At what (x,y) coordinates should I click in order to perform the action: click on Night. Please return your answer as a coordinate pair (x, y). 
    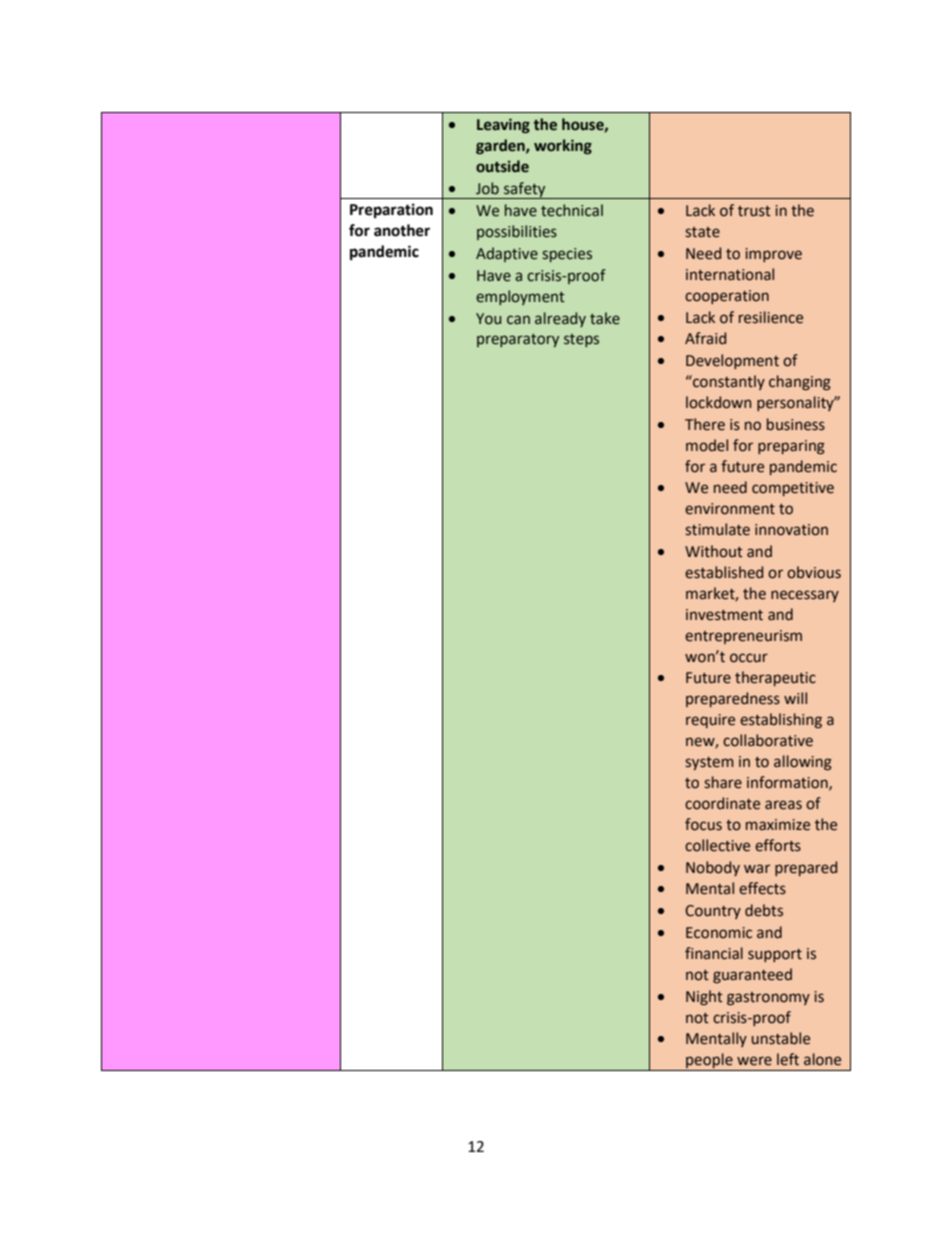
    Looking at the image, I should click on (704, 997).
